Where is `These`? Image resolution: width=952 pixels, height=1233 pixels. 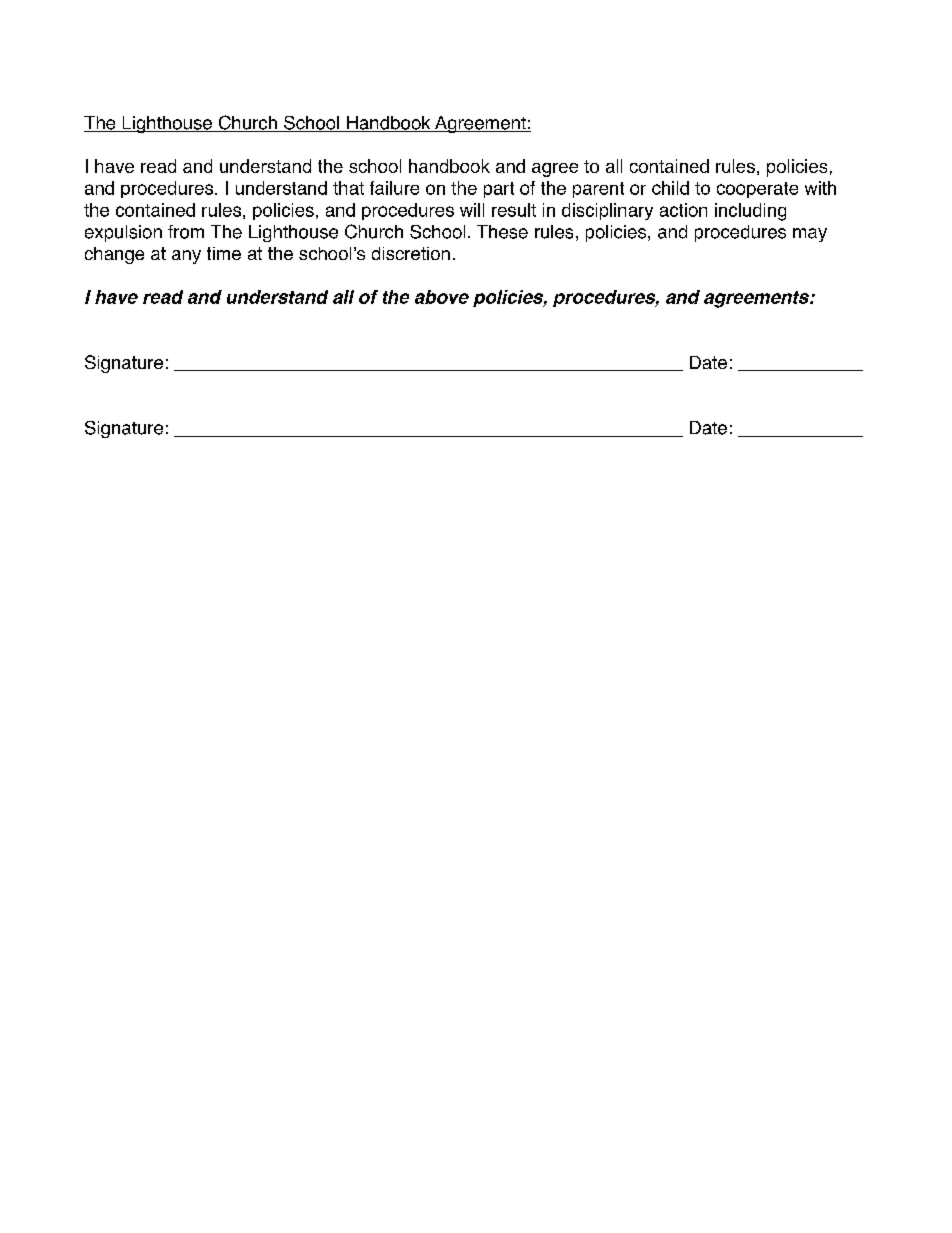
These is located at coordinates (502, 232).
